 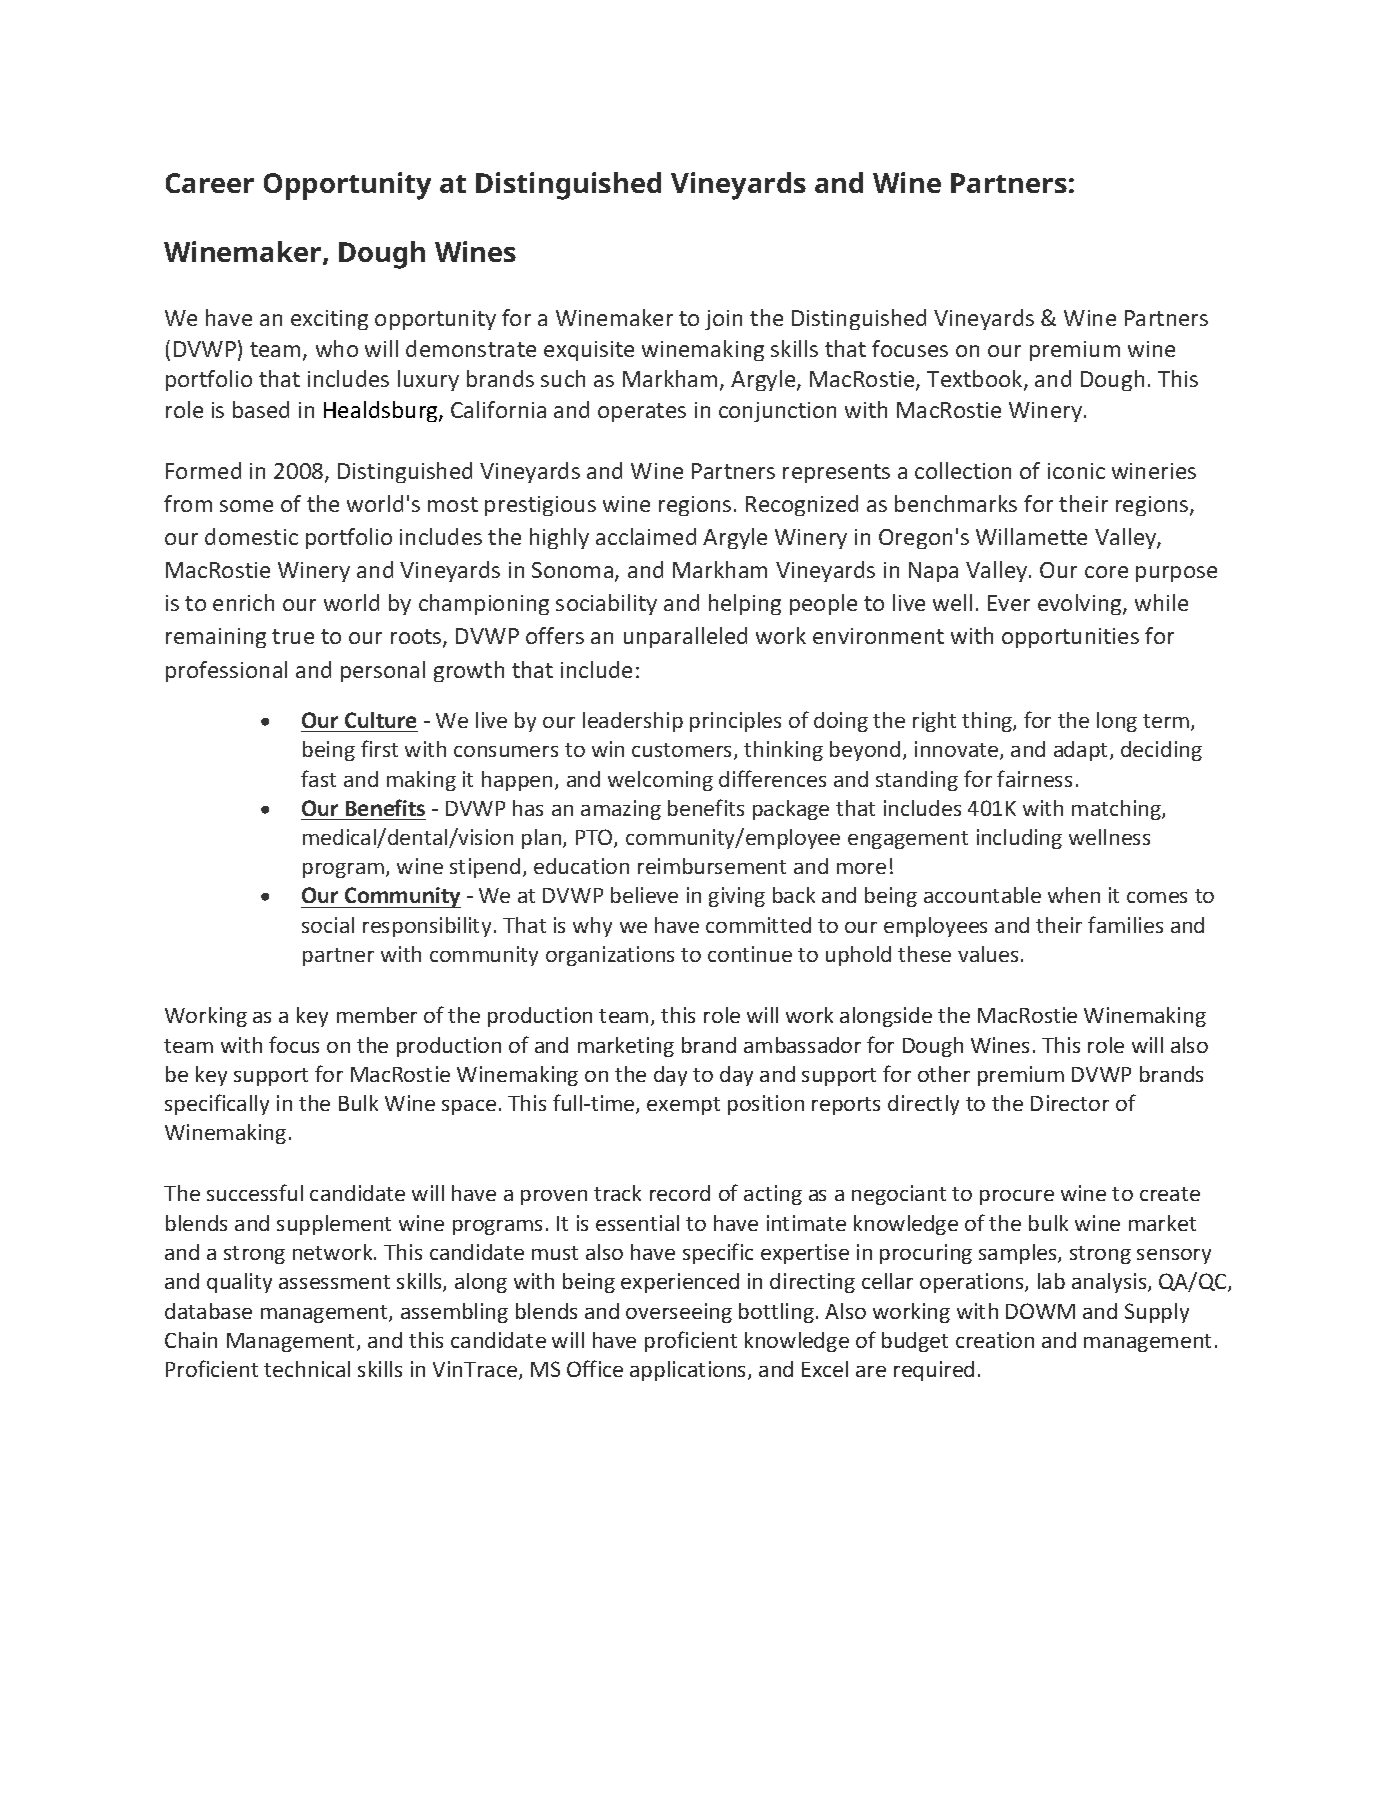 I want to click on evolving, so click(x=1081, y=604).
